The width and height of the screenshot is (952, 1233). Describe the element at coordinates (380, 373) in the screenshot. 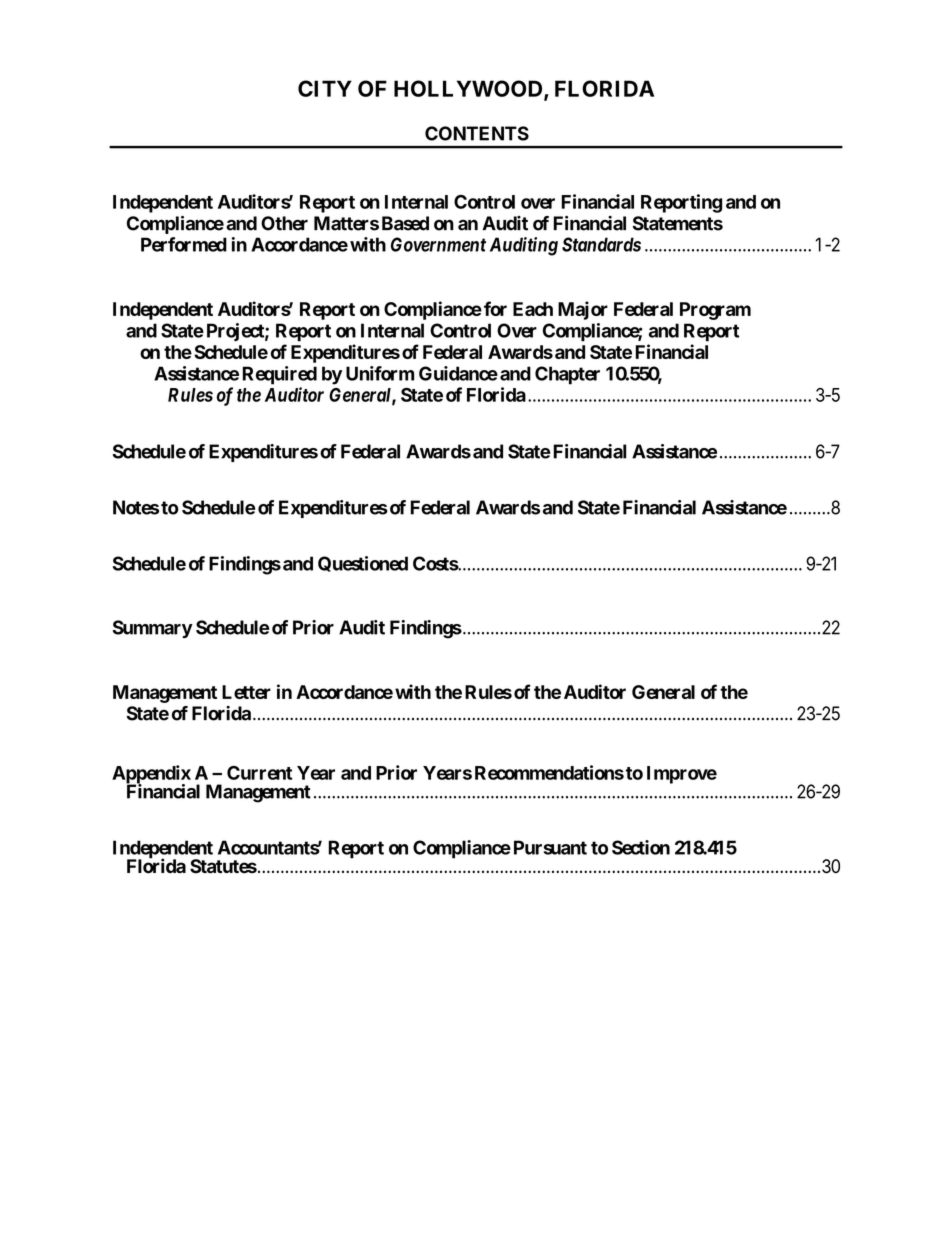

I see `Uniform` at that location.
